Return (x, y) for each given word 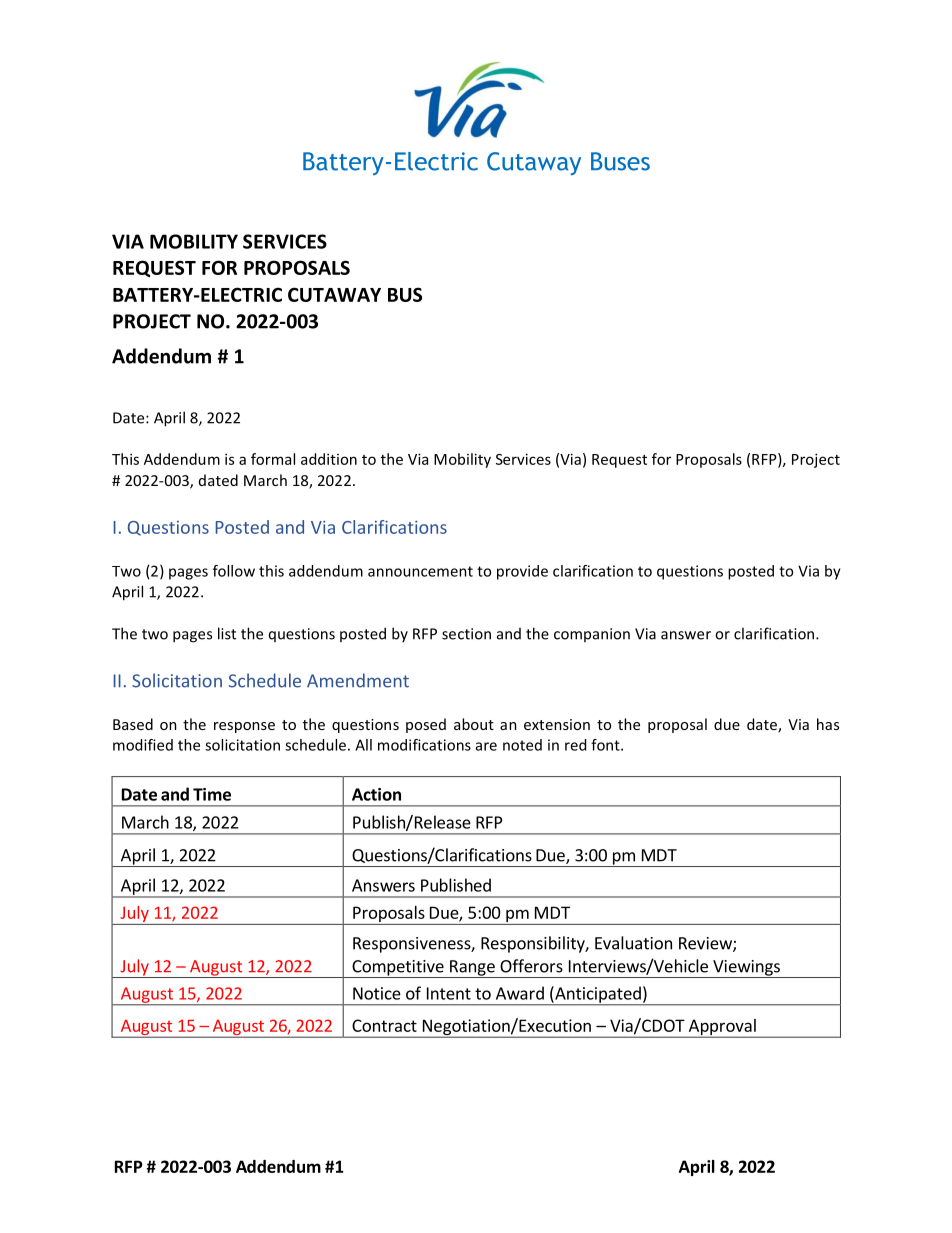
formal (273, 459)
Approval (722, 1028)
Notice (377, 993)
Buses (620, 161)
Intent (449, 993)
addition (329, 459)
